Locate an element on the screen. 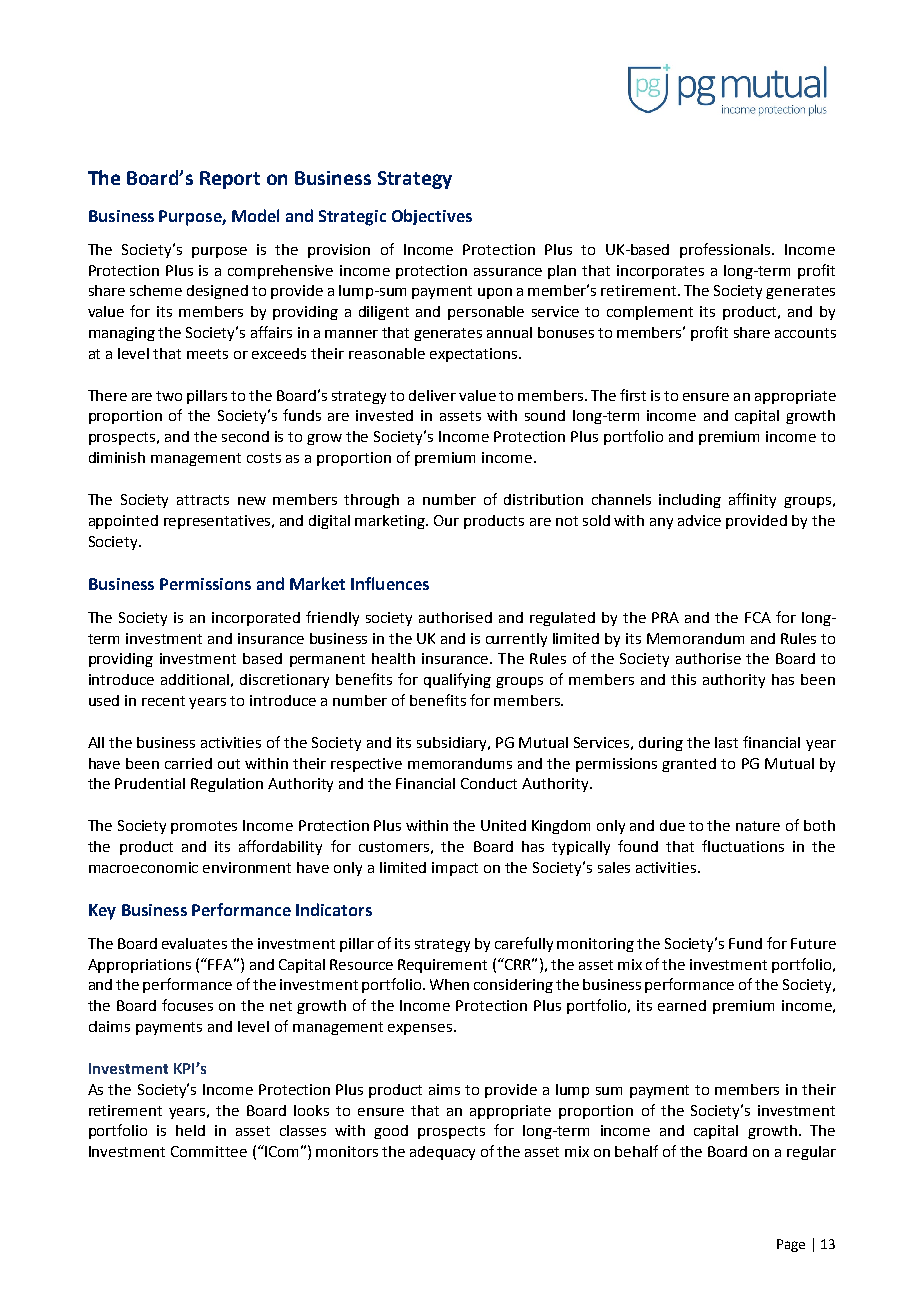 The width and height of the screenshot is (924, 1308). impact is located at coordinates (455, 869).
